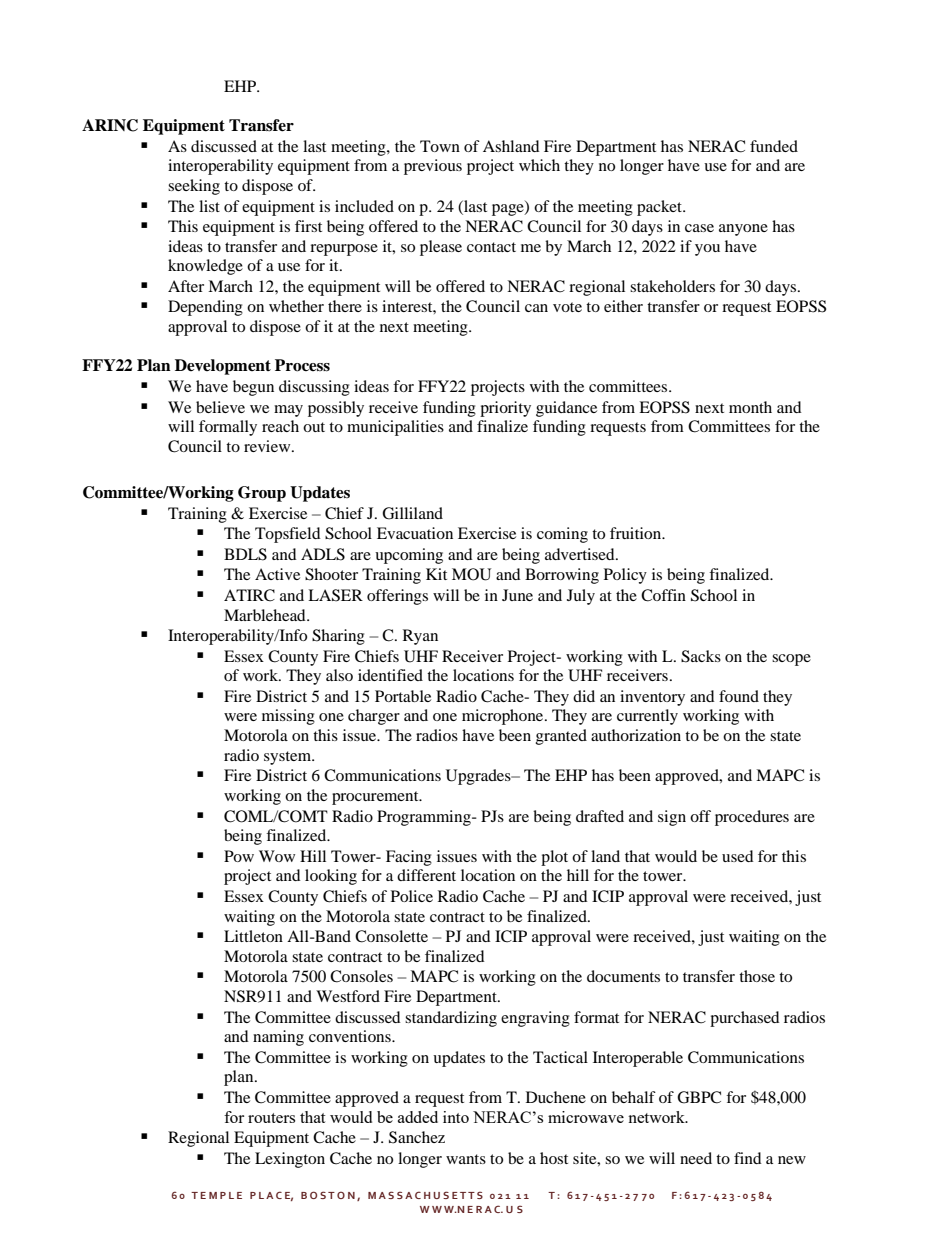 The width and height of the image is (952, 1233). Describe the element at coordinates (701, 656) in the image. I see `Sacks` at that location.
